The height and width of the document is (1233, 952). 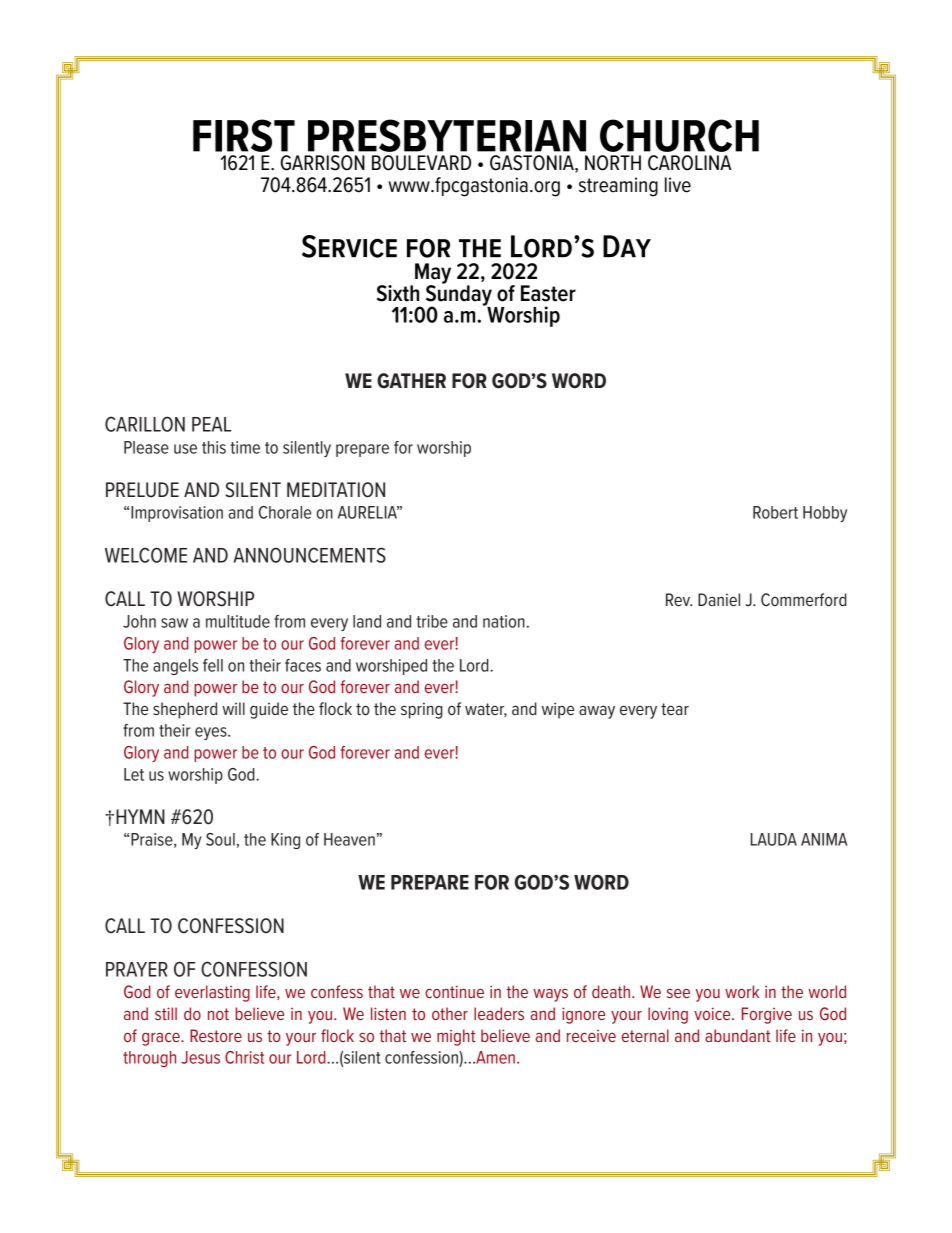 I want to click on PEAL, so click(x=211, y=424).
